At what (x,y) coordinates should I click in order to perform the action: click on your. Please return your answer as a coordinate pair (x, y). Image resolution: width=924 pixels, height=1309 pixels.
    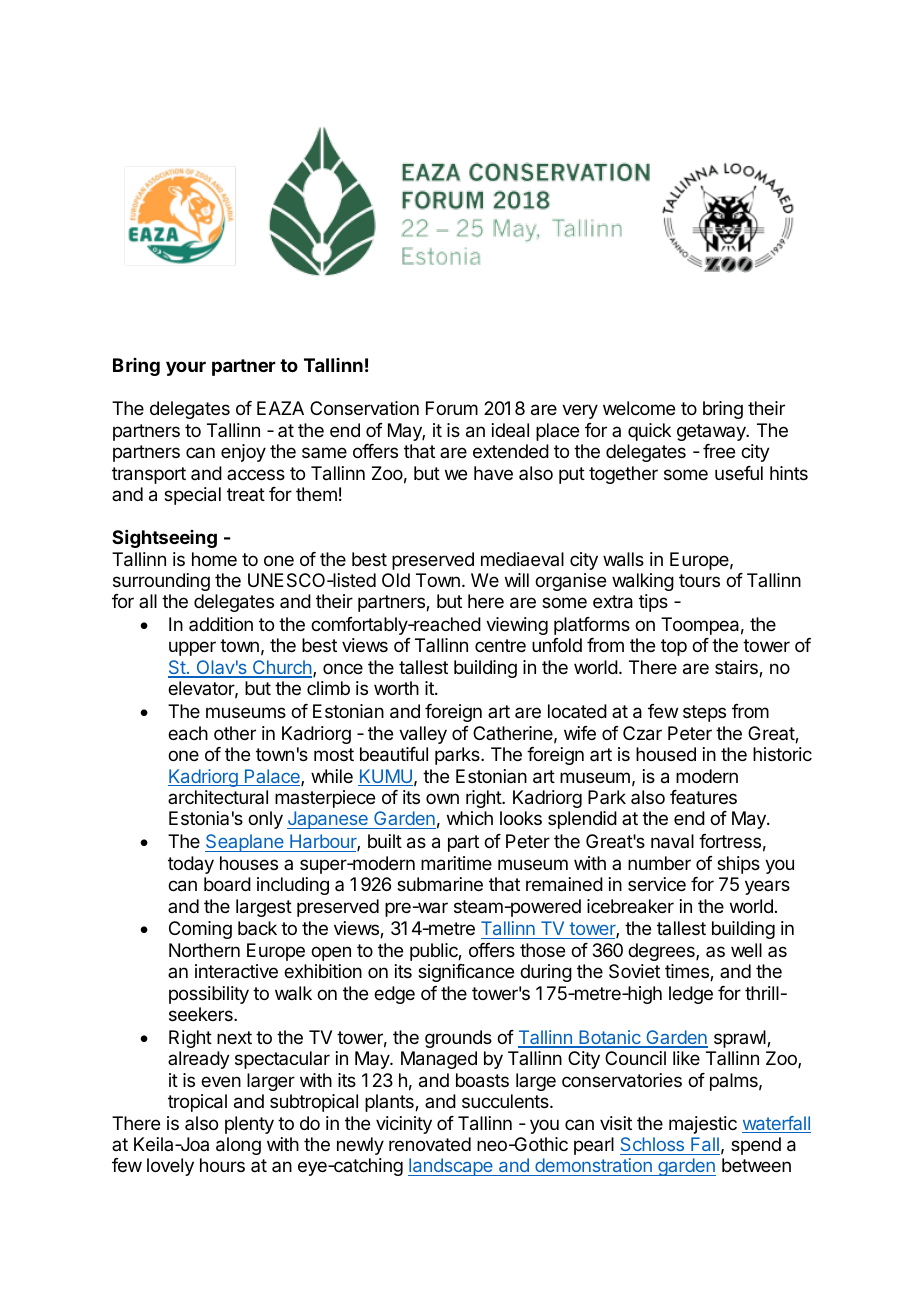
    Looking at the image, I should click on (186, 368).
